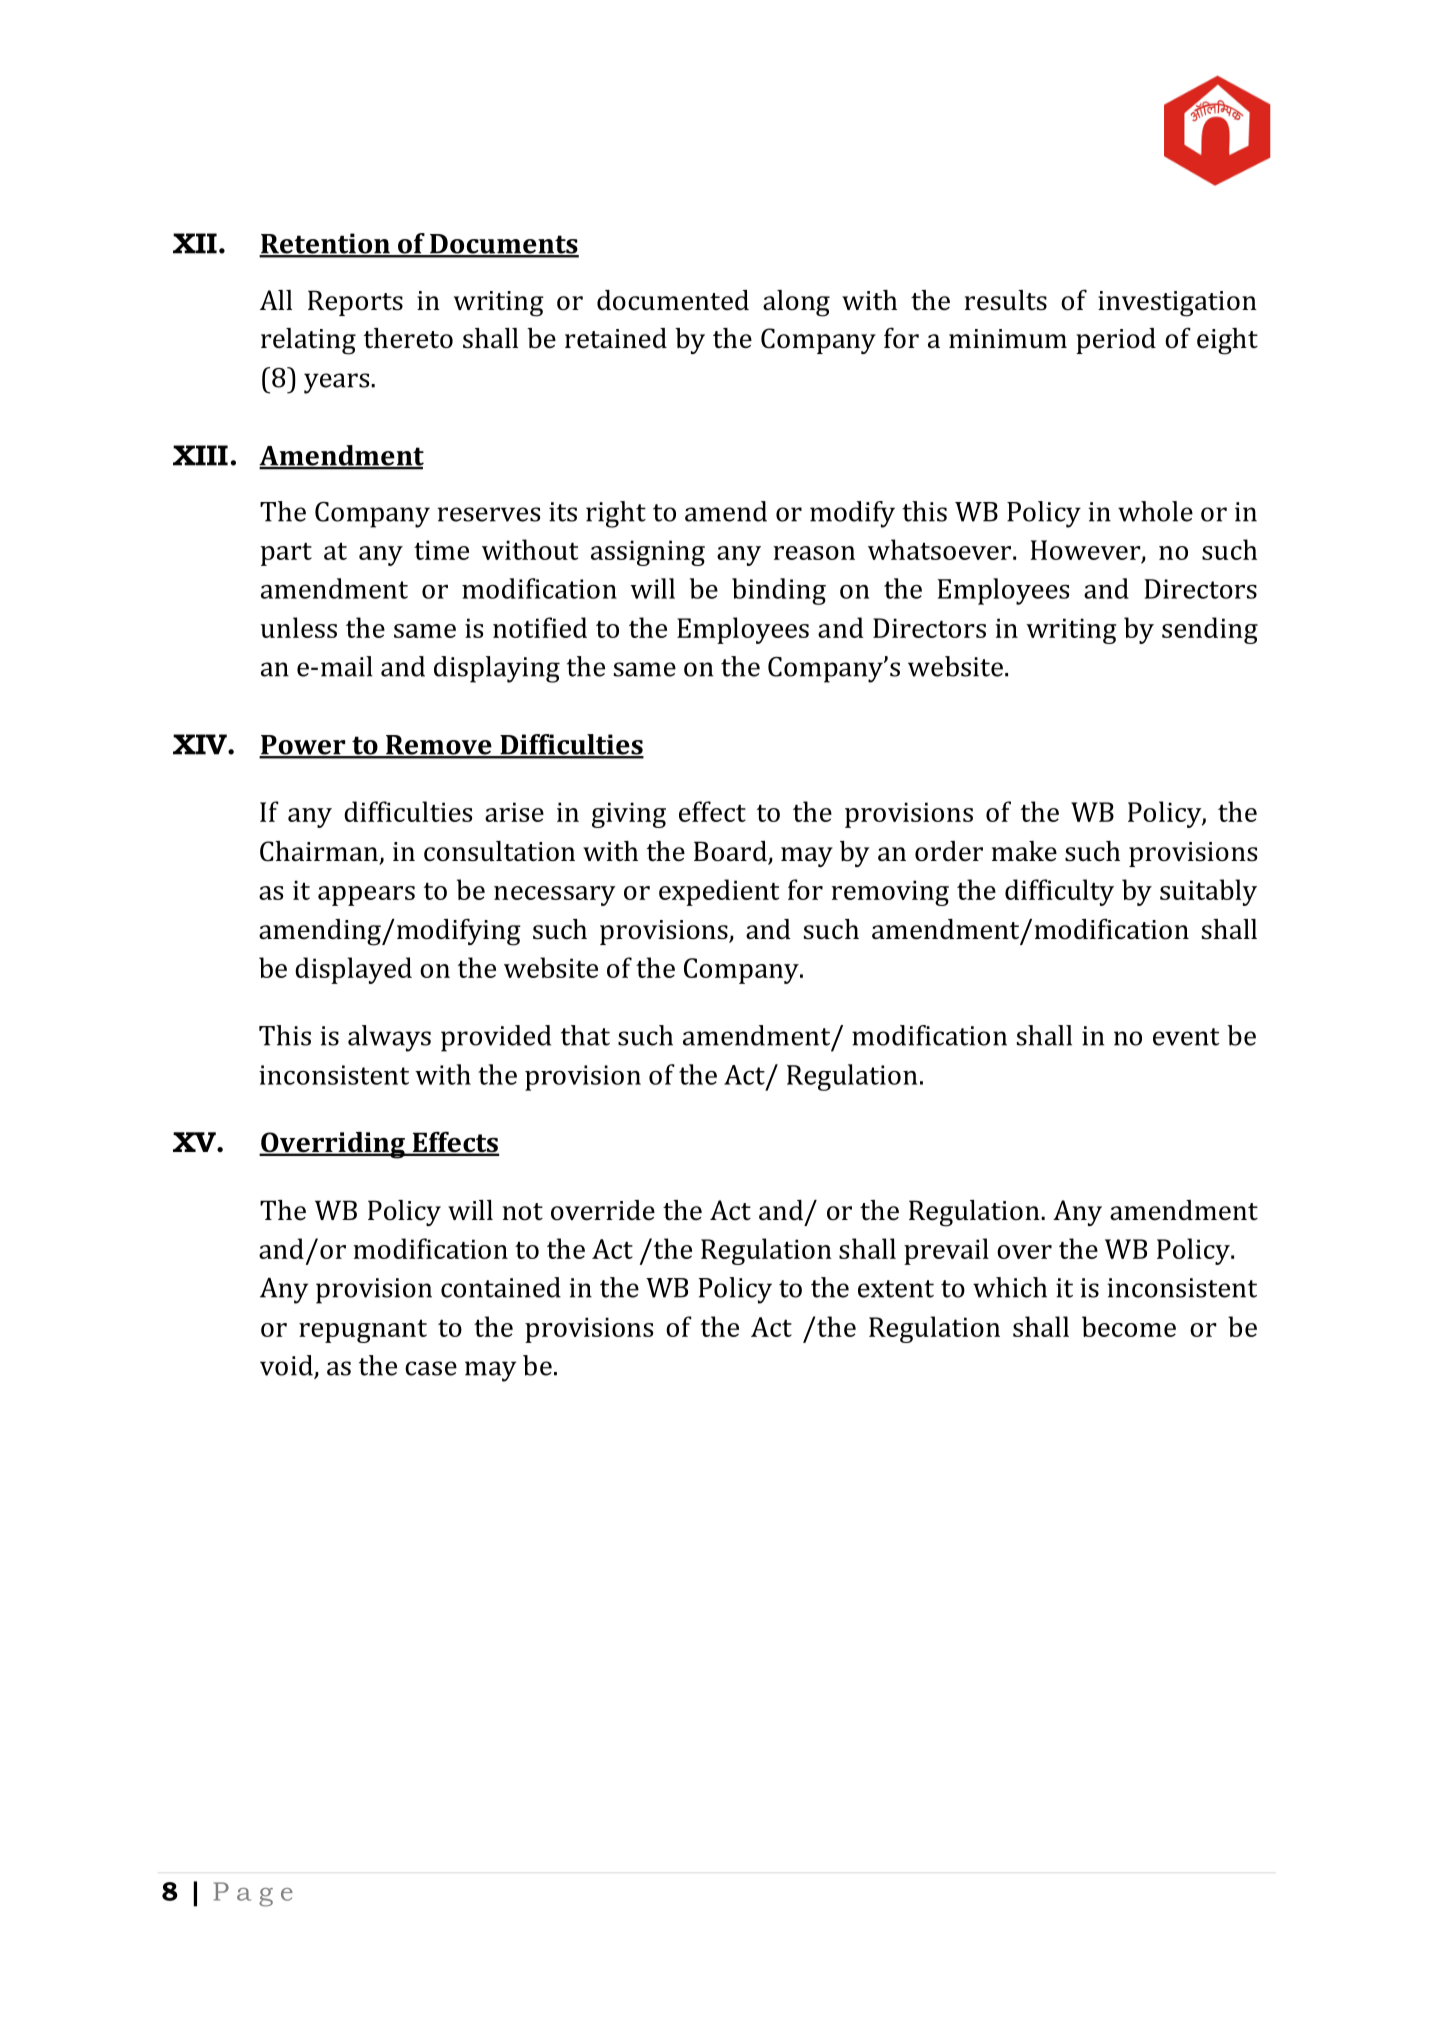  What do you see at coordinates (389, 1038) in the screenshot?
I see `always` at bounding box center [389, 1038].
